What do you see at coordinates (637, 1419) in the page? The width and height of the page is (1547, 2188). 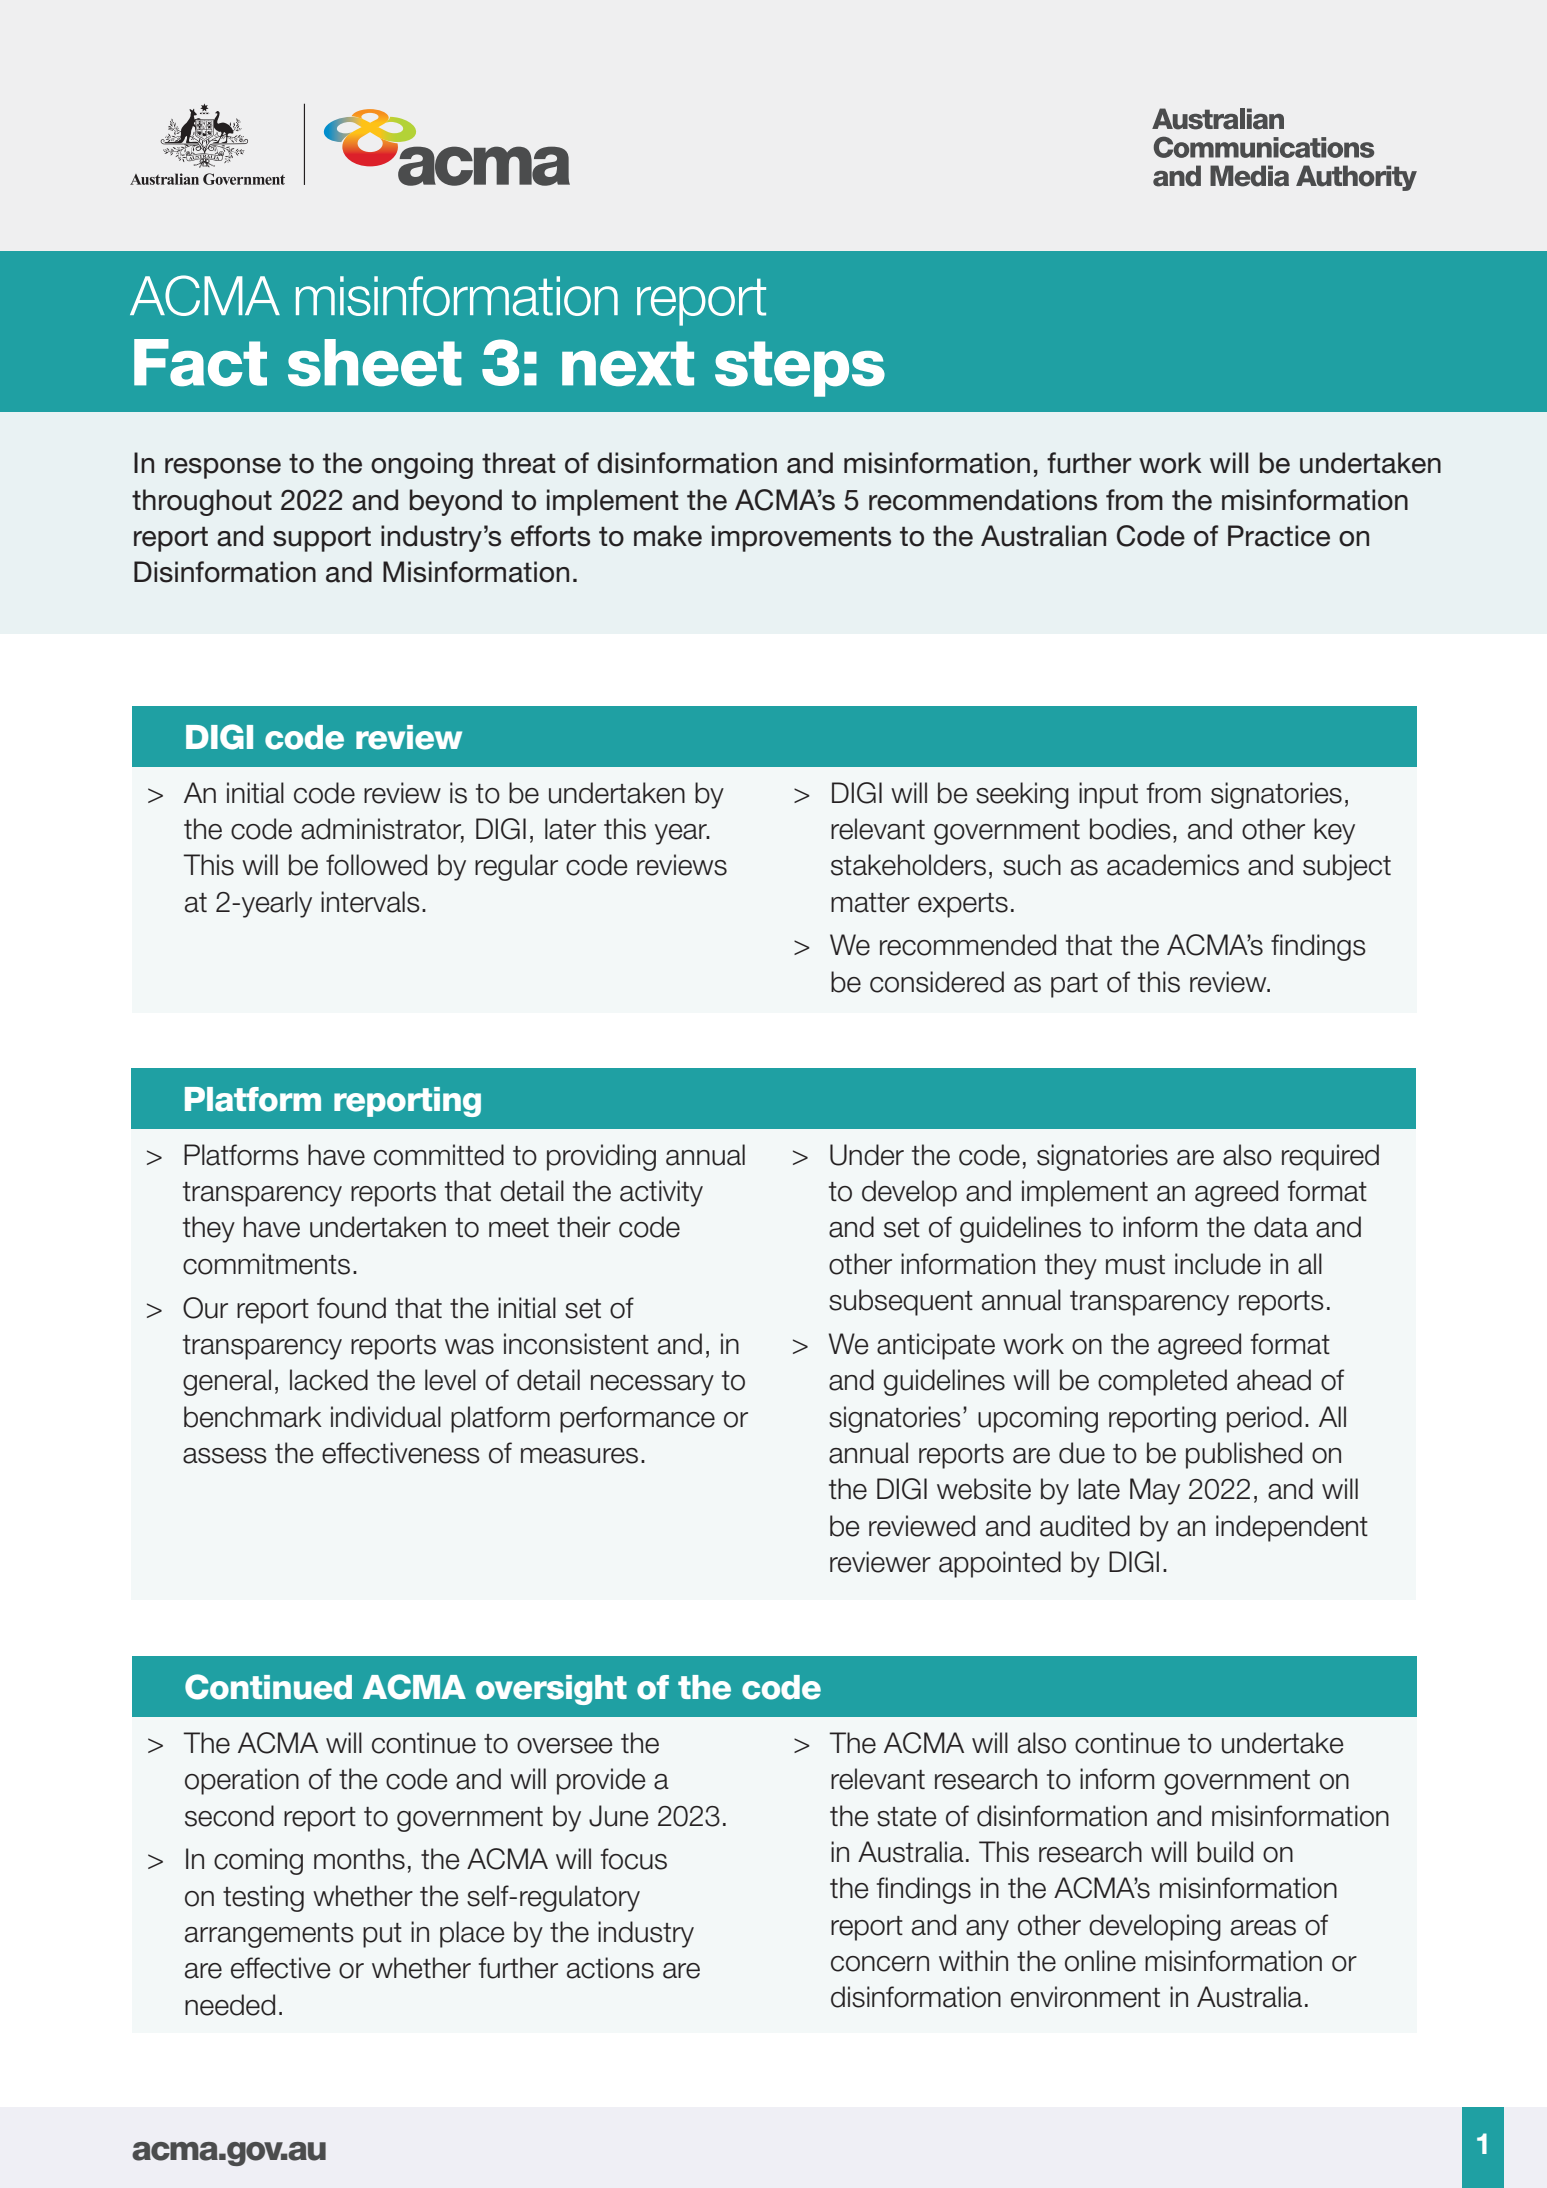 I see `performance` at bounding box center [637, 1419].
